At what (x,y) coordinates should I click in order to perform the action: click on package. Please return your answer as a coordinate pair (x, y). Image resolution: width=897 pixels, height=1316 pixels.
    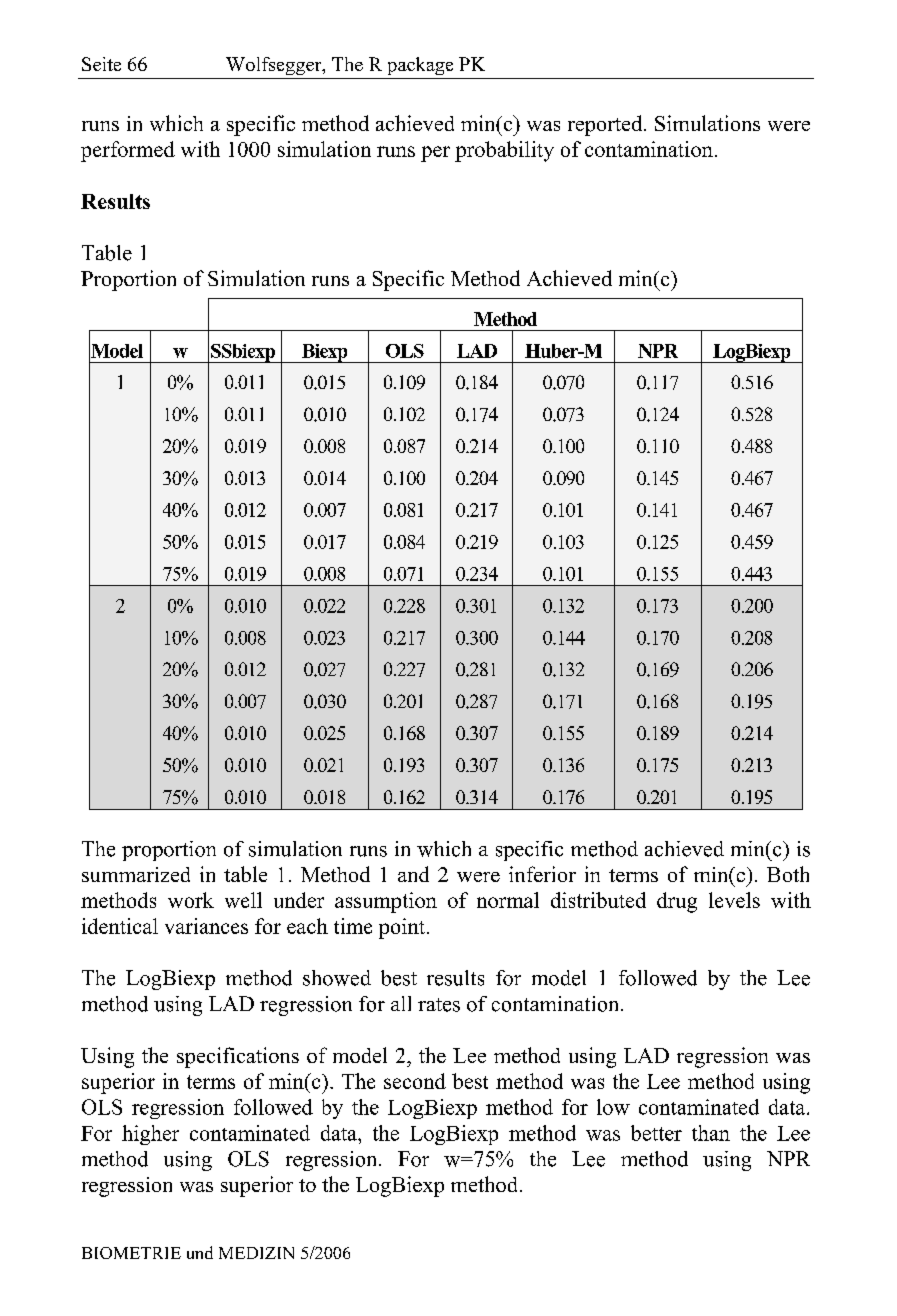
    Looking at the image, I should click on (420, 66).
